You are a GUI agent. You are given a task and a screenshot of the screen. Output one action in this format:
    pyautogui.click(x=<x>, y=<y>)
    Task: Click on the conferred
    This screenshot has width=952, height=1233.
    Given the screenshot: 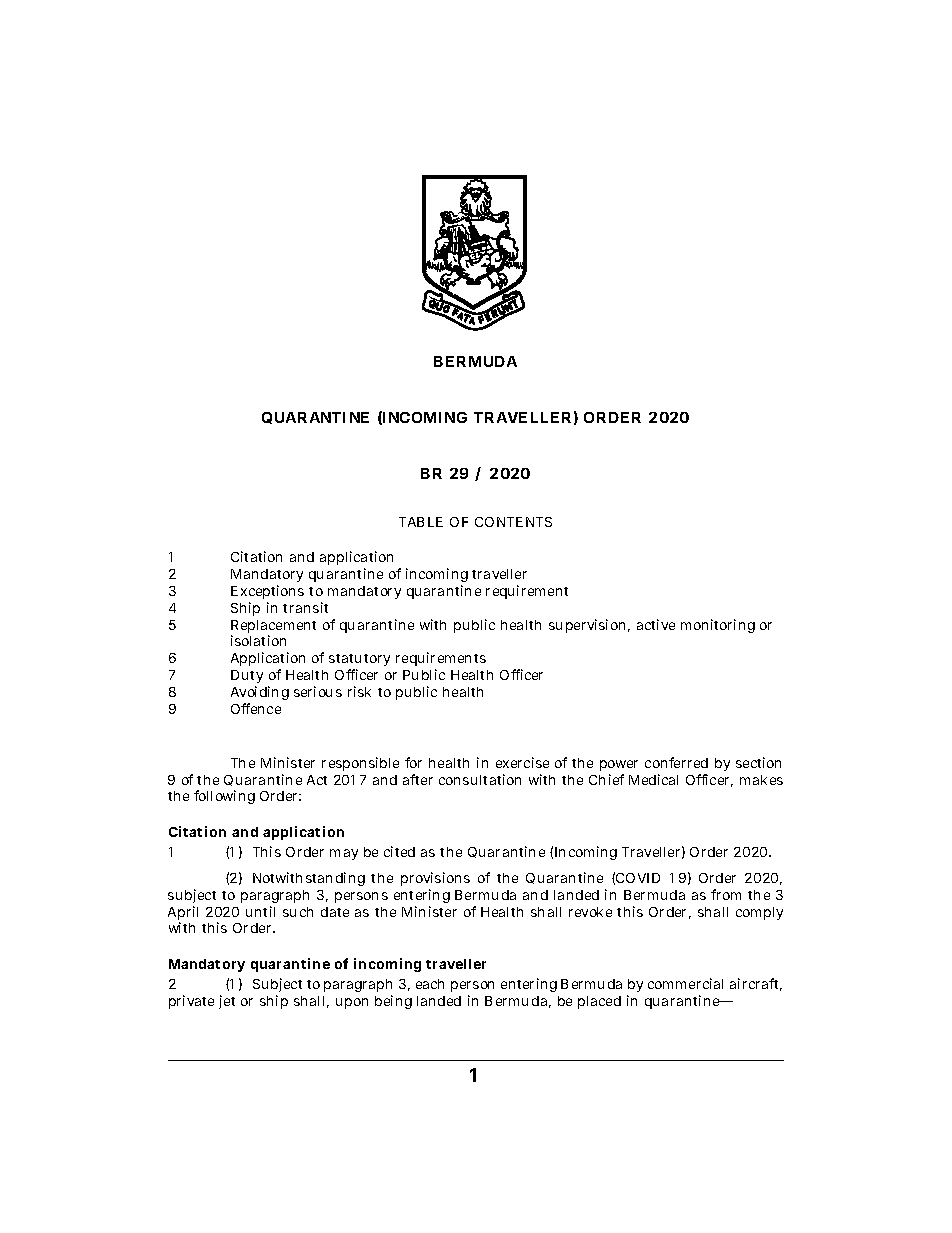 What is the action you would take?
    pyautogui.click(x=676, y=762)
